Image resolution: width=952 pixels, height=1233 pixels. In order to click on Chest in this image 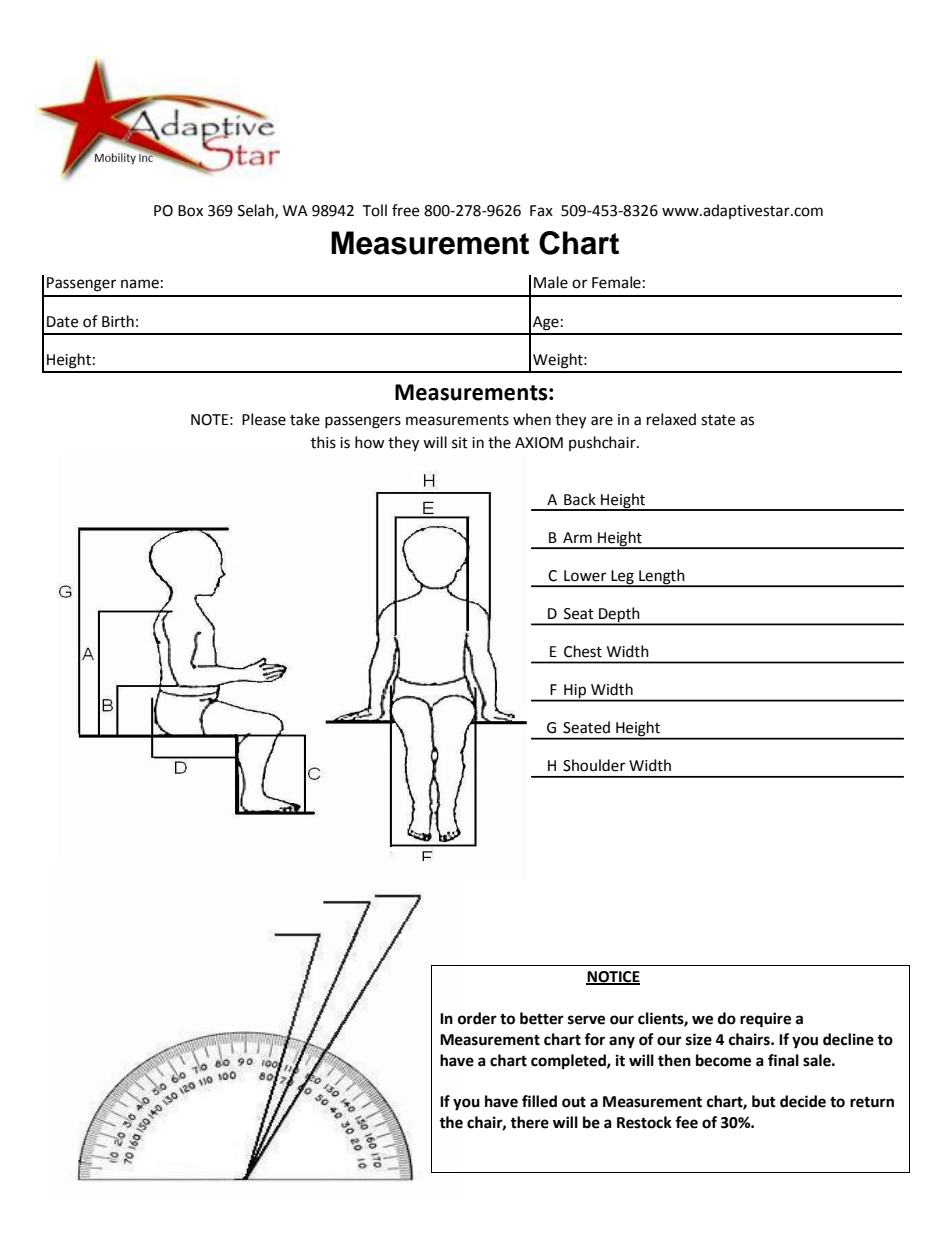, I will do `click(583, 651)`.
